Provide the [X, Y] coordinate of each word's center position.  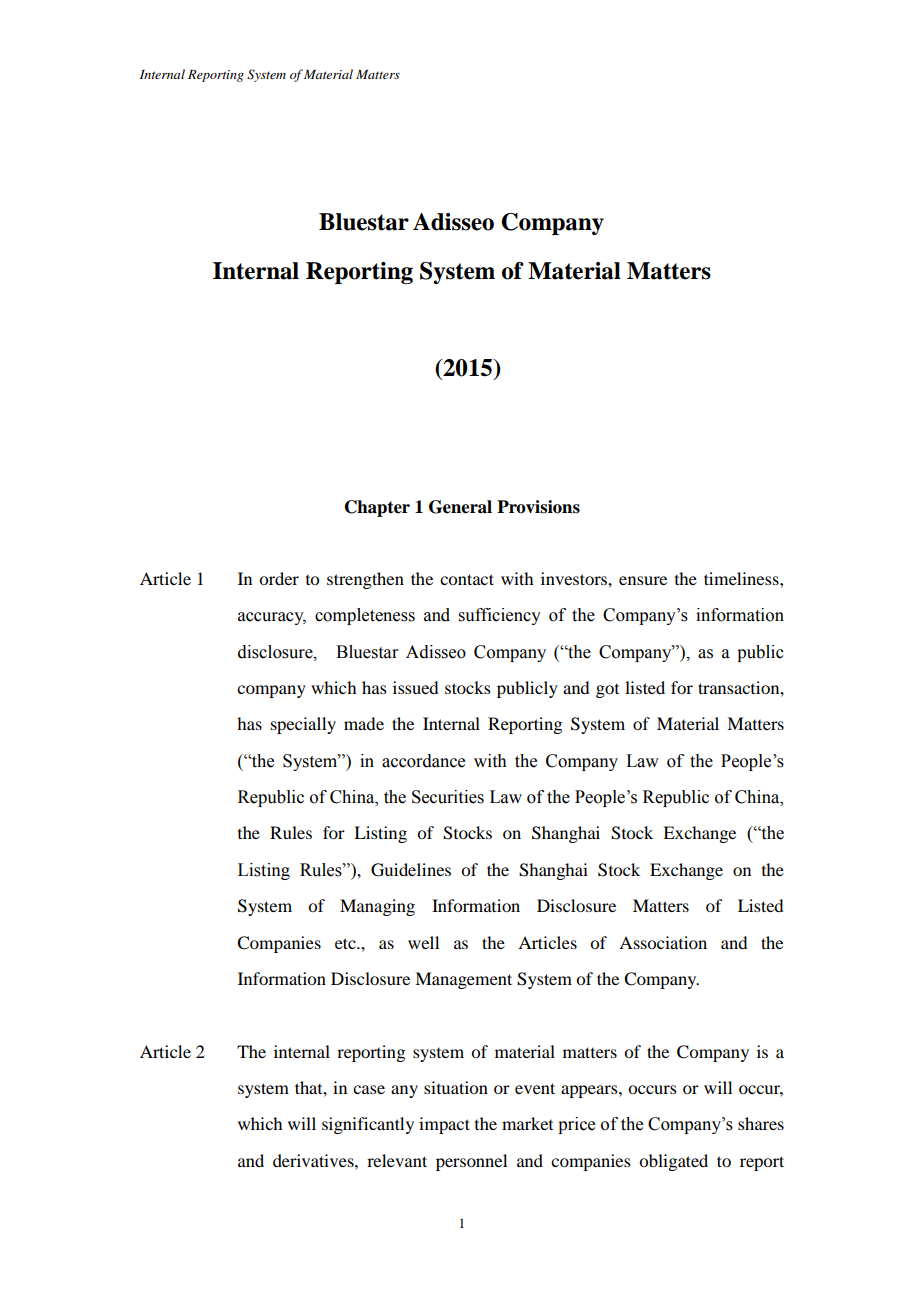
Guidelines [411, 870]
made [364, 723]
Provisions [538, 507]
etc [346, 943]
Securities [448, 797]
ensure [643, 580]
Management [463, 980]
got [607, 691]
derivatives [314, 1160]
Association [663, 942]
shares [761, 1123]
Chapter [377, 508]
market [527, 1123]
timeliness [742, 578]
